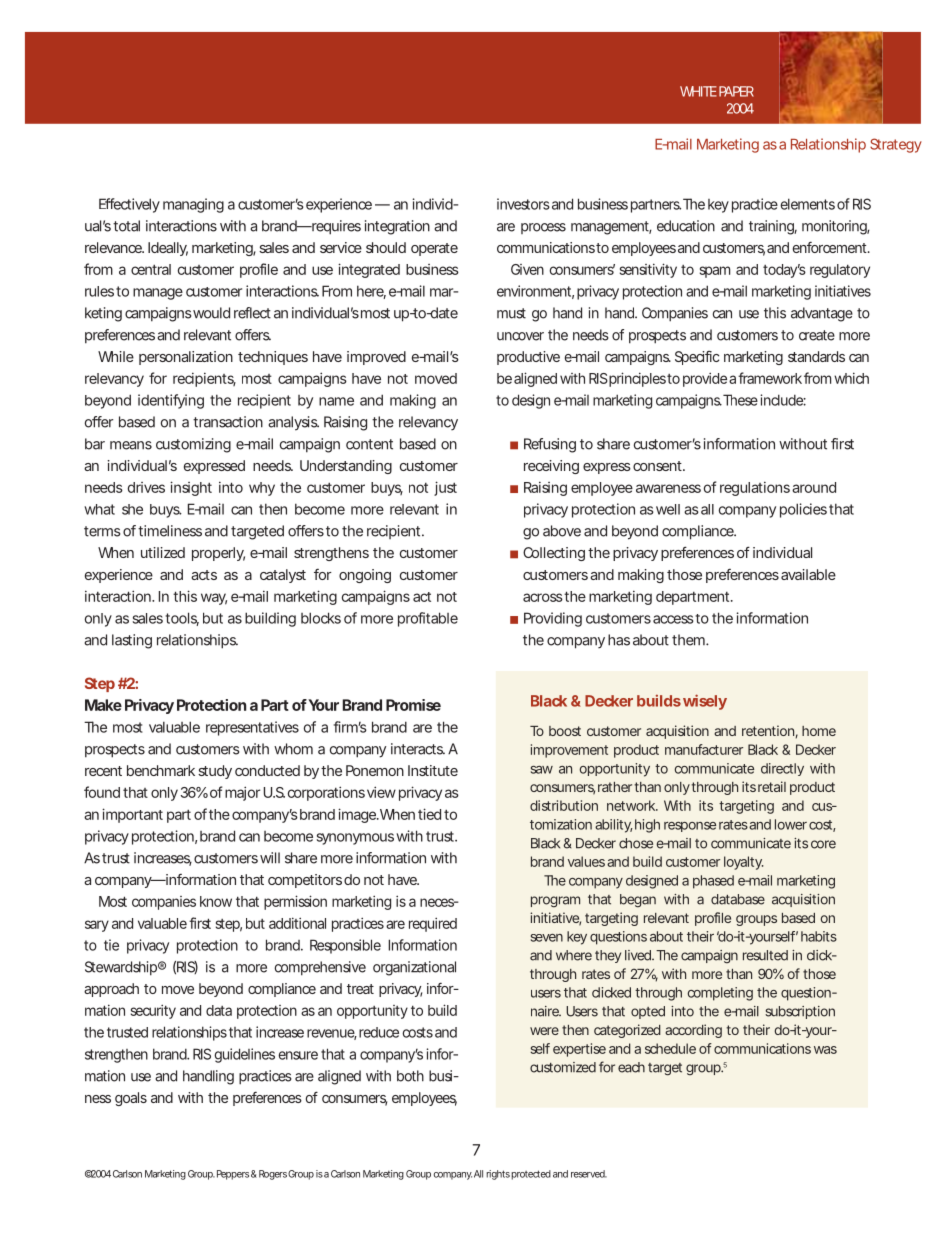 This page has height=1233, width=952. What do you see at coordinates (808, 574) in the page?
I see `available` at bounding box center [808, 574].
